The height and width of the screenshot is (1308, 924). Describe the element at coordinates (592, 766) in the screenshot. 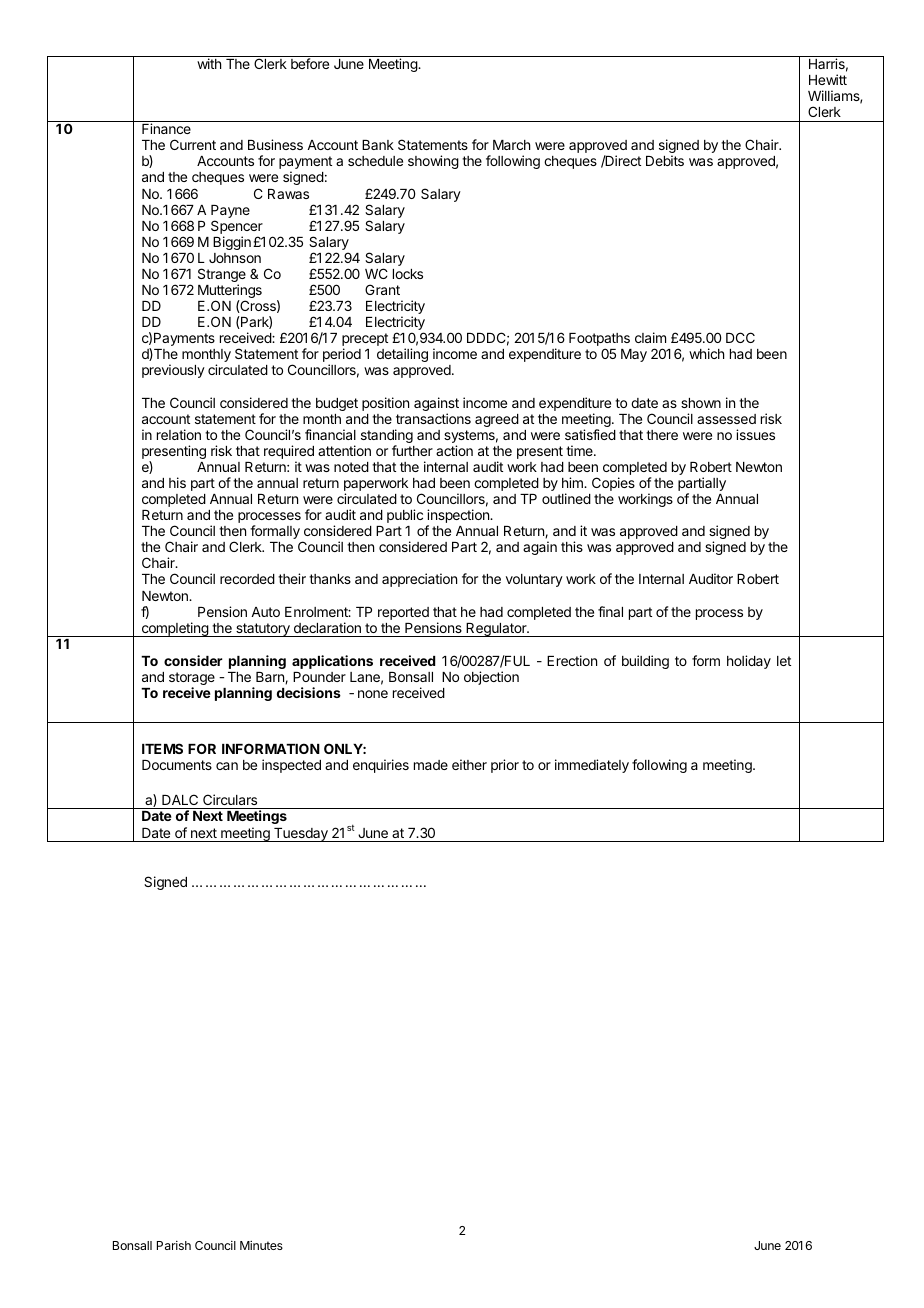

I see `immediately` at that location.
